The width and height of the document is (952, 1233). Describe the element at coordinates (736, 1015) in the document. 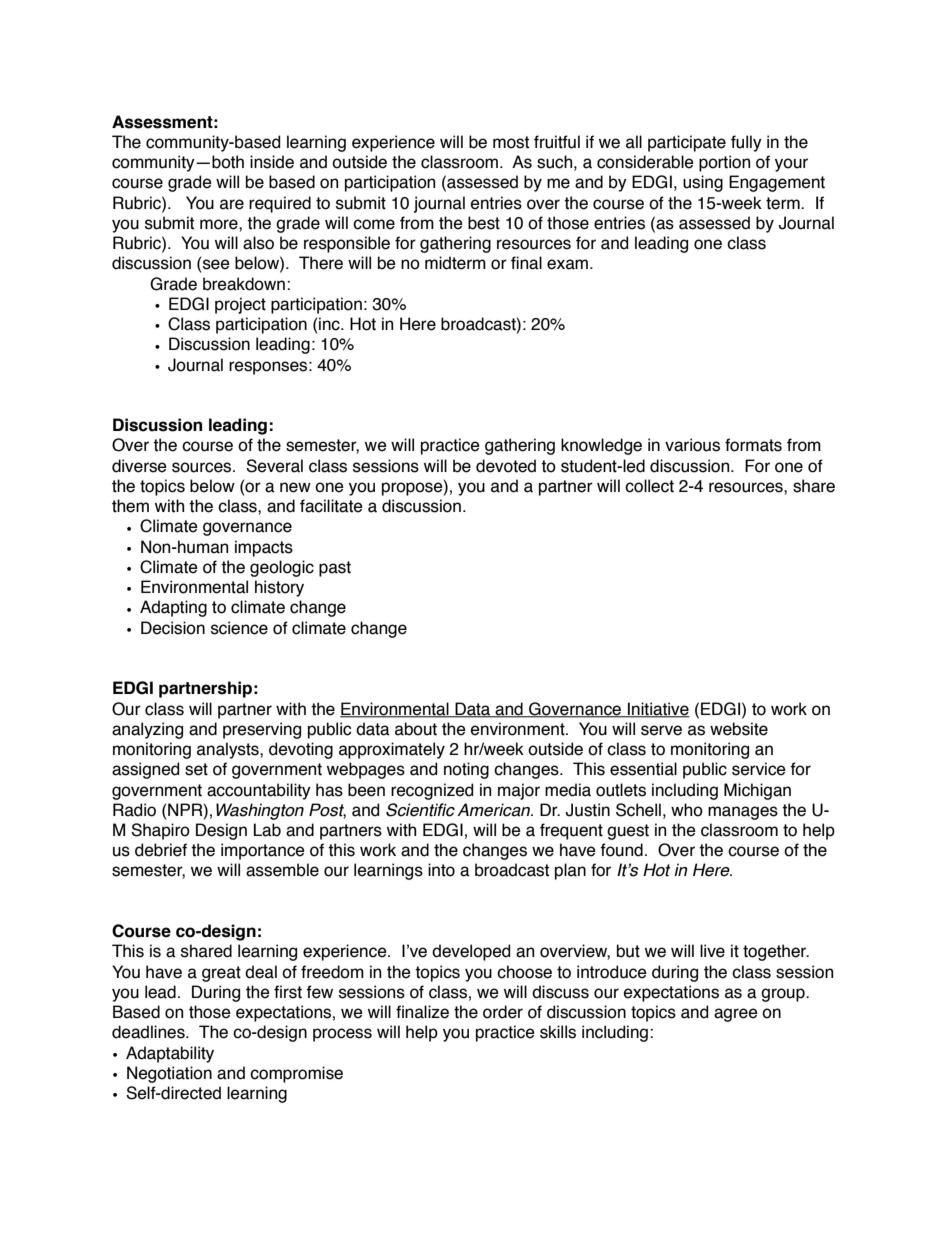

I see `agree` at that location.
